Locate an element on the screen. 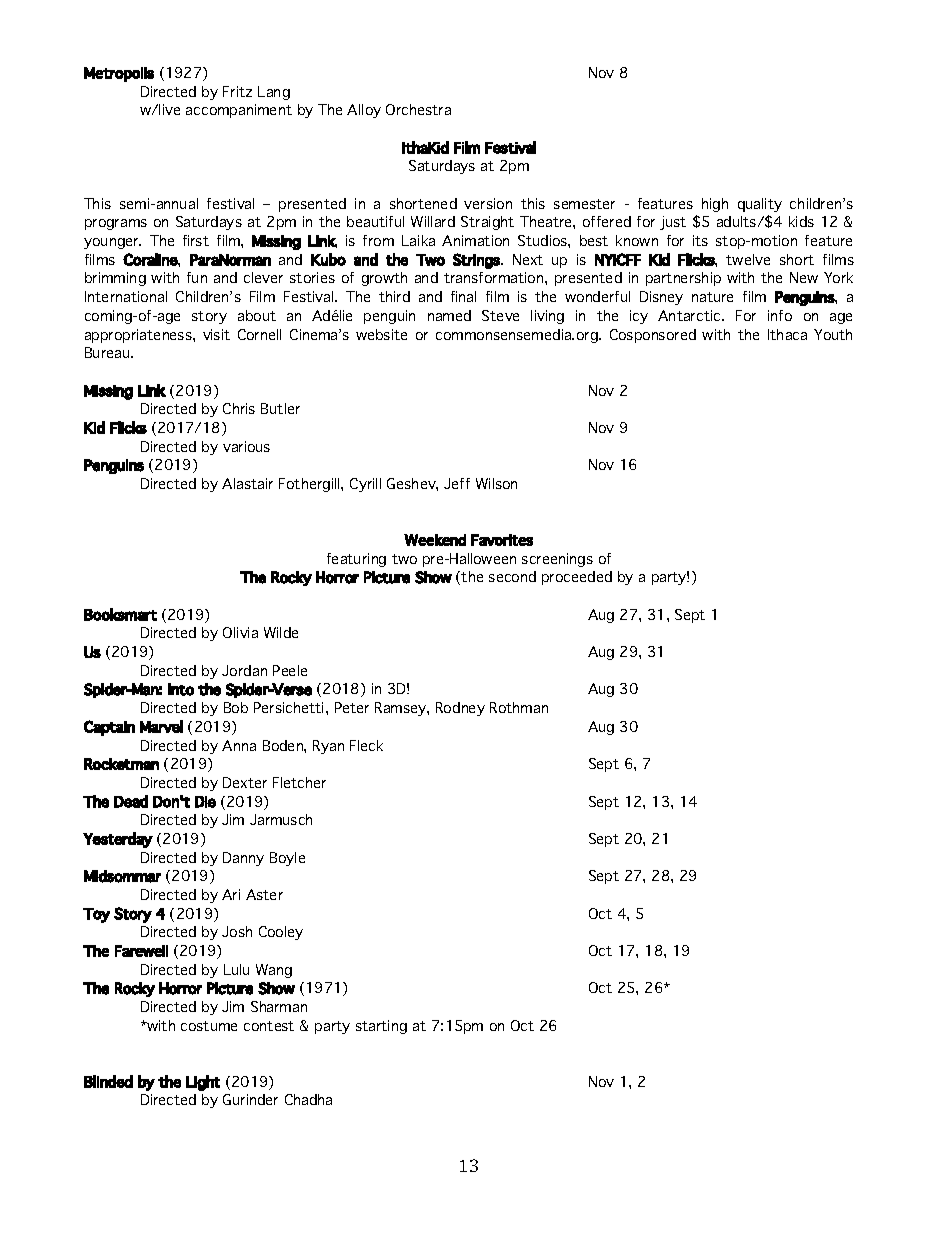 The width and height of the screenshot is (952, 1233). second is located at coordinates (512, 576).
